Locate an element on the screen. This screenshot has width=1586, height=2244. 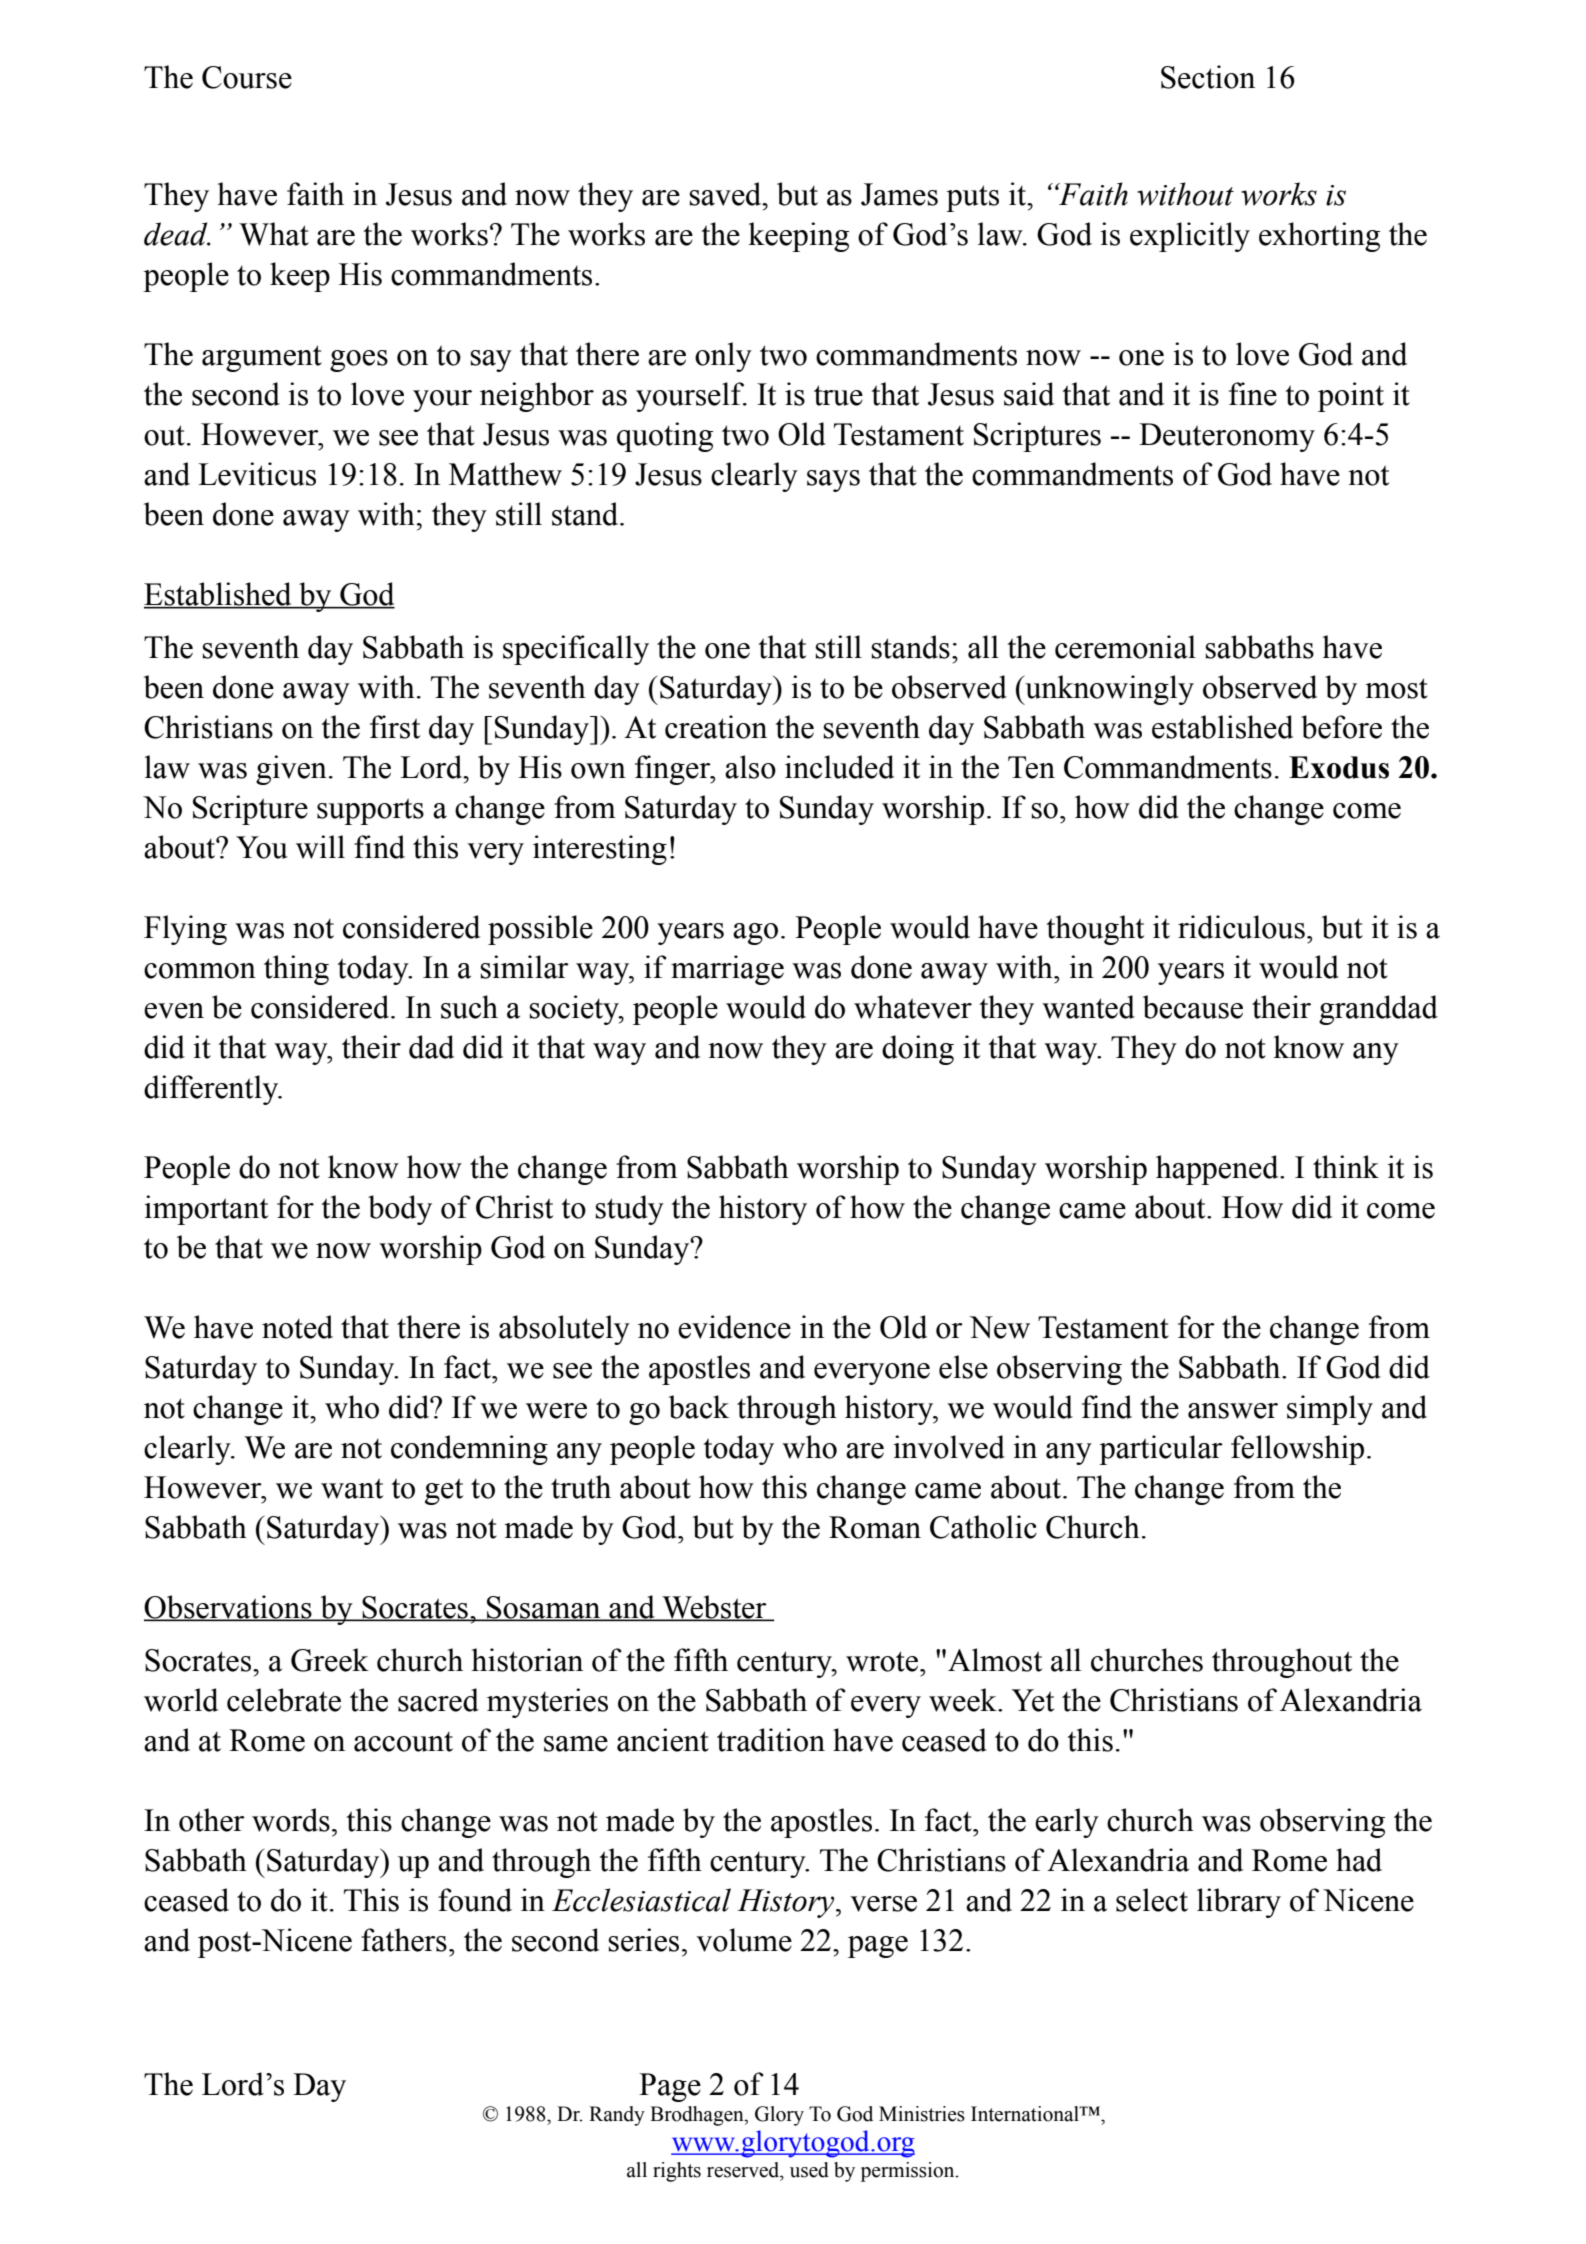
study is located at coordinates (629, 1210).
